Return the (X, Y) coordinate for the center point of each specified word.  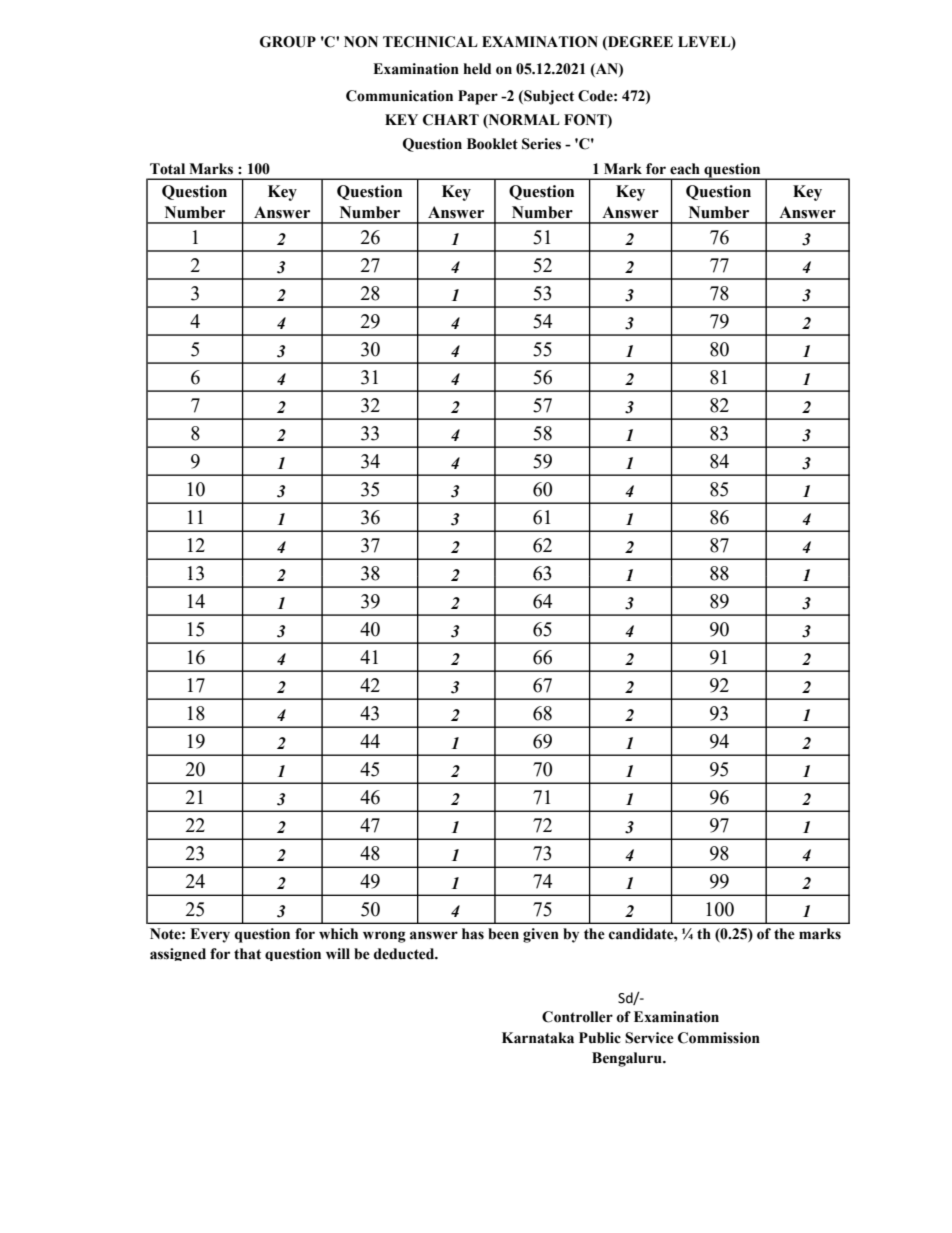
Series (541, 144)
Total (167, 169)
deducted (405, 954)
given (541, 935)
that (247, 953)
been (503, 934)
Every (210, 935)
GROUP (288, 42)
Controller (577, 1017)
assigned (178, 954)
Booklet (492, 144)
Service (649, 1038)
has (473, 934)
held (477, 69)
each (685, 169)
